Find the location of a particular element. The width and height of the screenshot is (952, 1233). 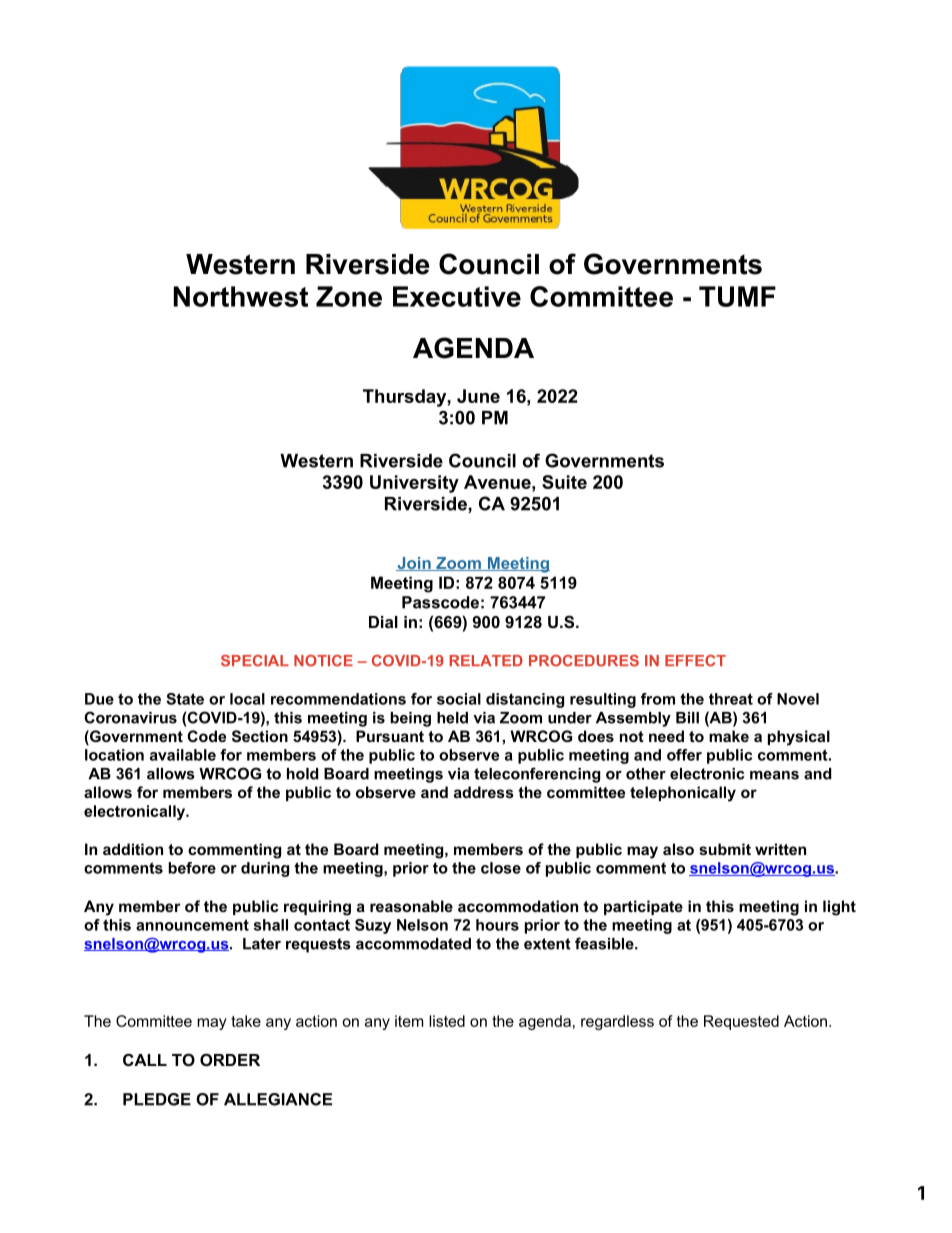

EFFECT is located at coordinates (695, 661).
